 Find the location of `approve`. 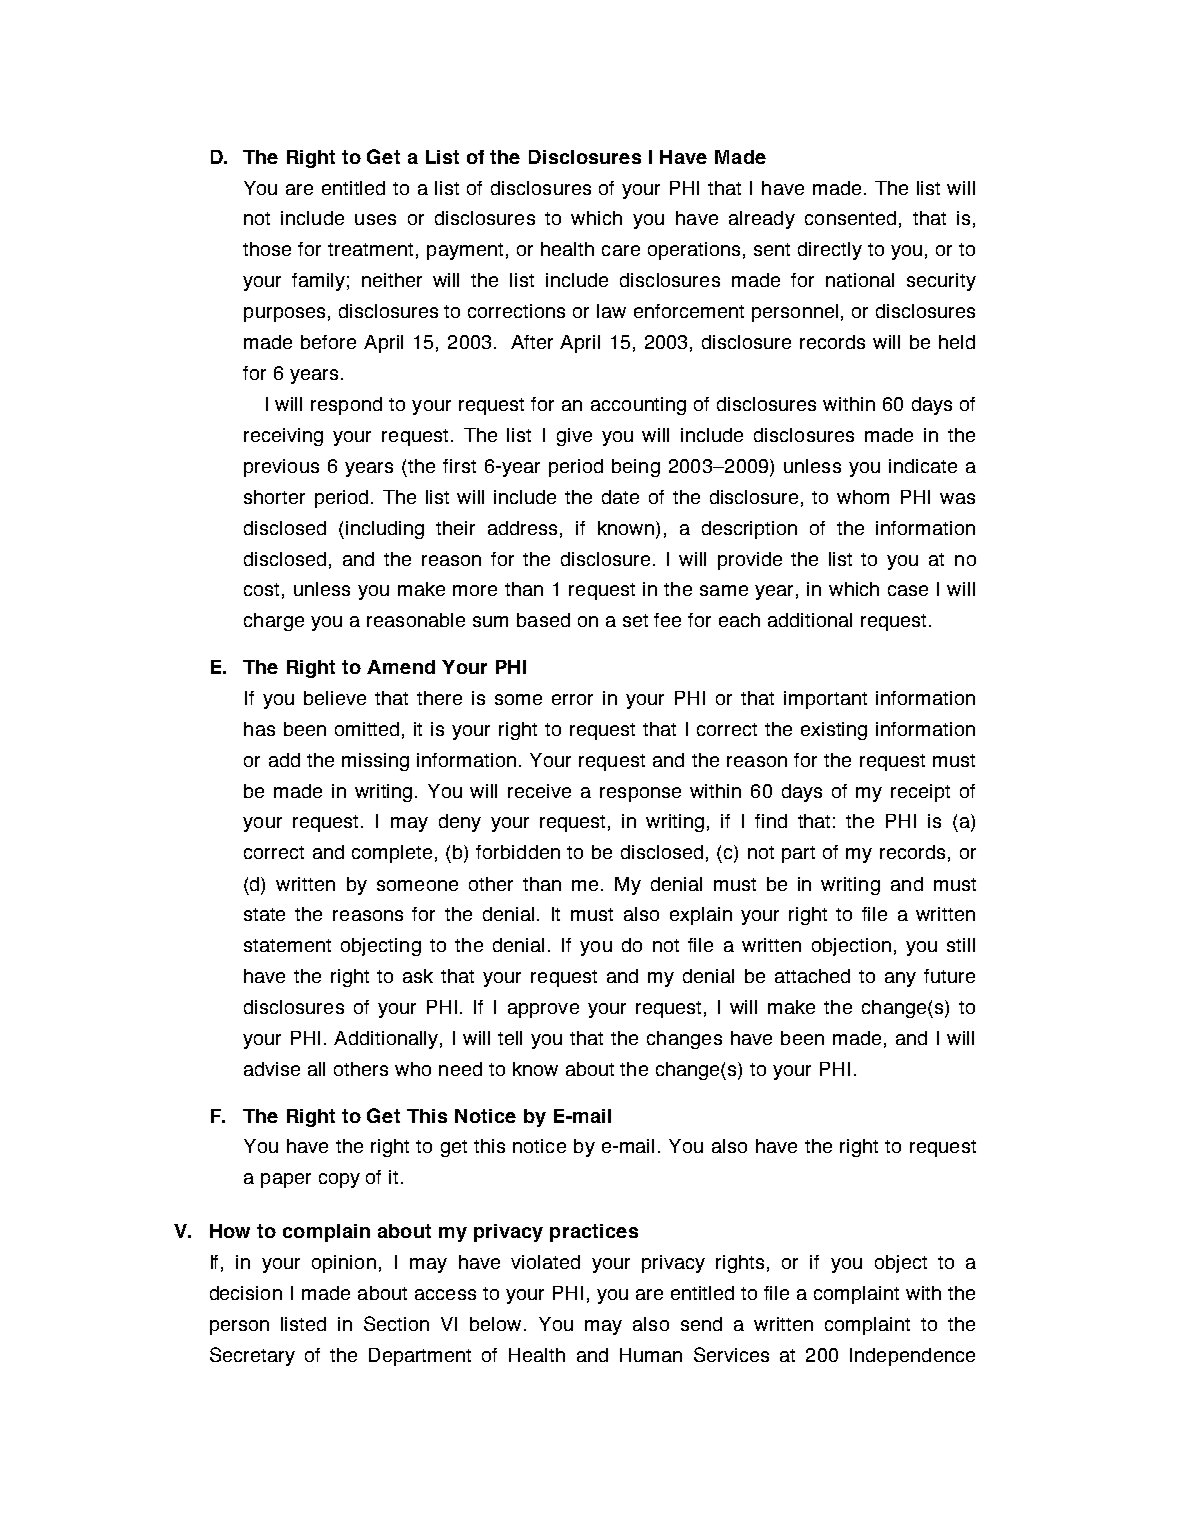

approve is located at coordinates (543, 1010).
